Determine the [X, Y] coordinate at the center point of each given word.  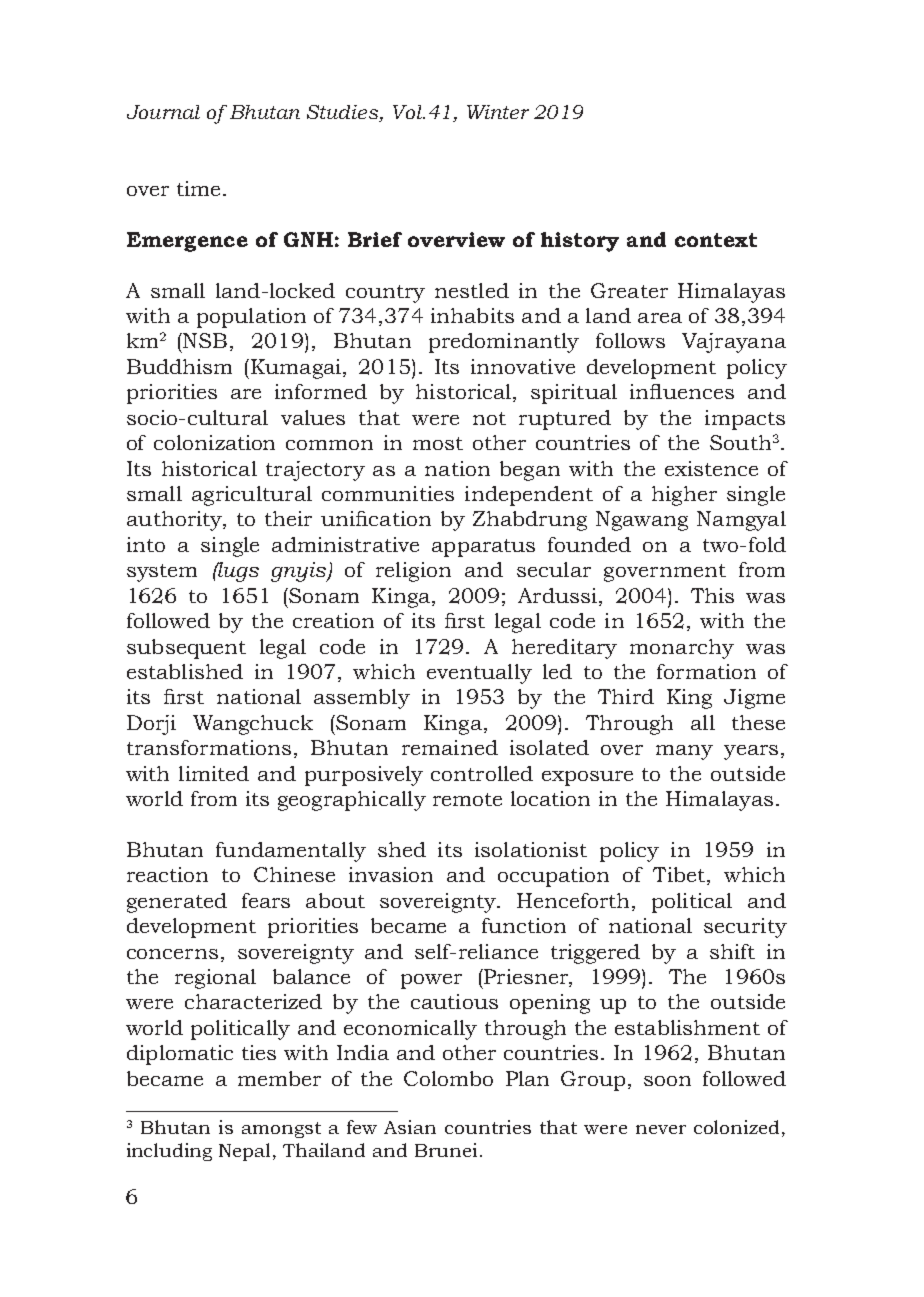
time [198, 188]
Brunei [446, 1150]
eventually [479, 674]
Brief [375, 239]
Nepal [246, 1152]
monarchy [682, 649]
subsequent [186, 649]
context [716, 240]
